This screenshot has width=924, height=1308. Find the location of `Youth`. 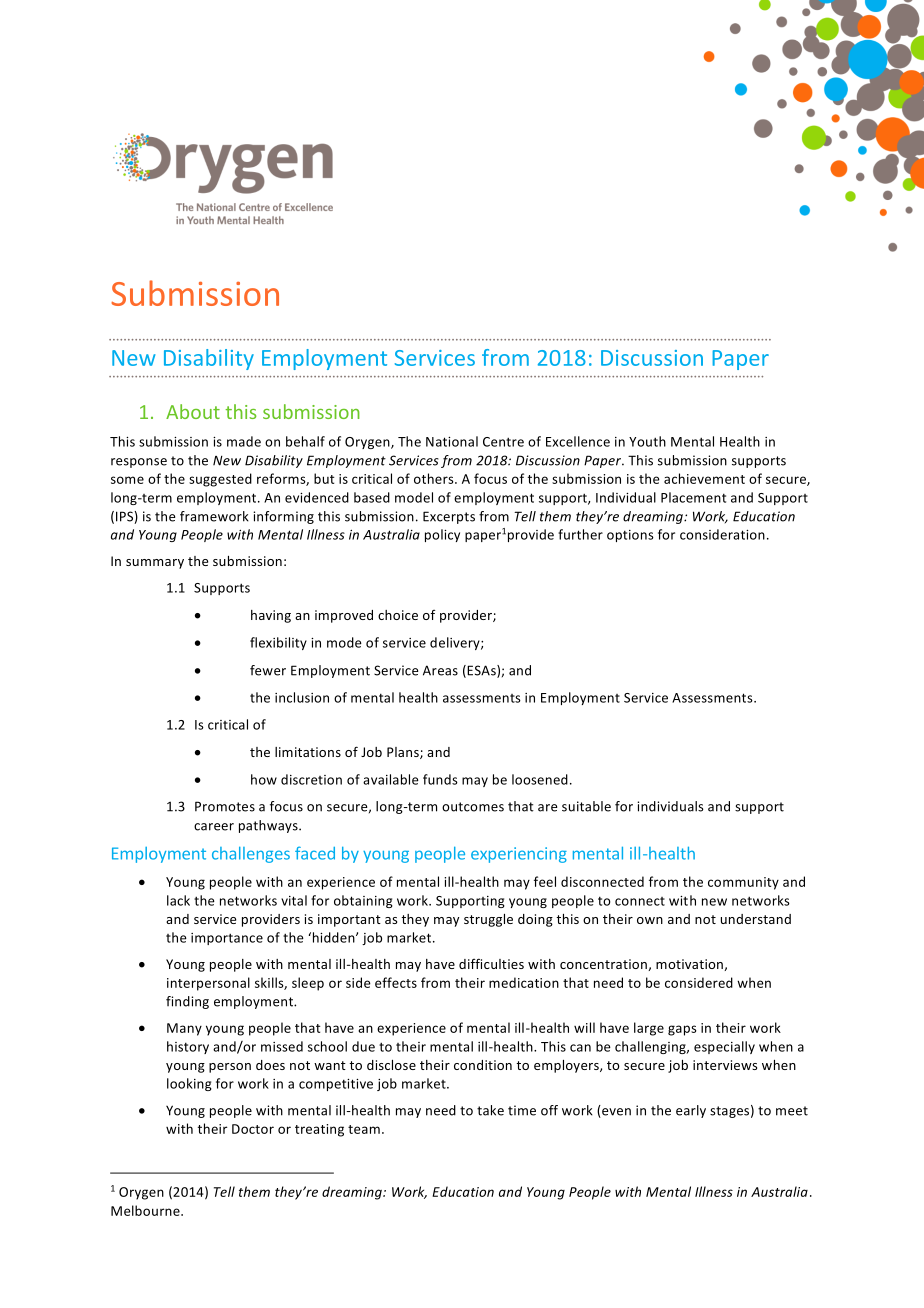

Youth is located at coordinates (647, 441).
